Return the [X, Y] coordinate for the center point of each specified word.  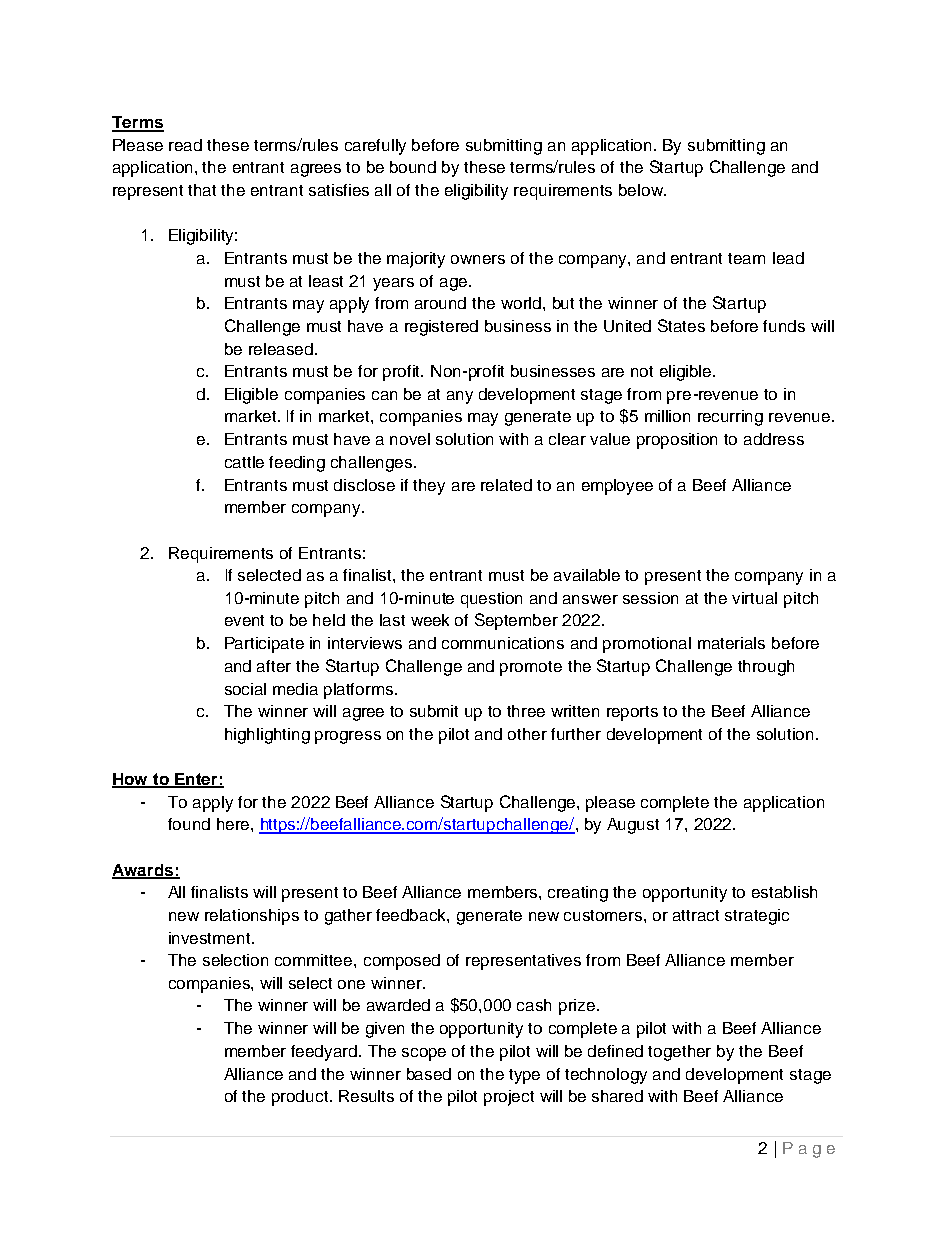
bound [413, 167]
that [202, 190]
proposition [677, 441]
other [527, 734]
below [642, 190]
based [429, 1074]
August [633, 826]
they [429, 487]
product [301, 1098]
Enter [196, 780]
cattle [244, 462]
